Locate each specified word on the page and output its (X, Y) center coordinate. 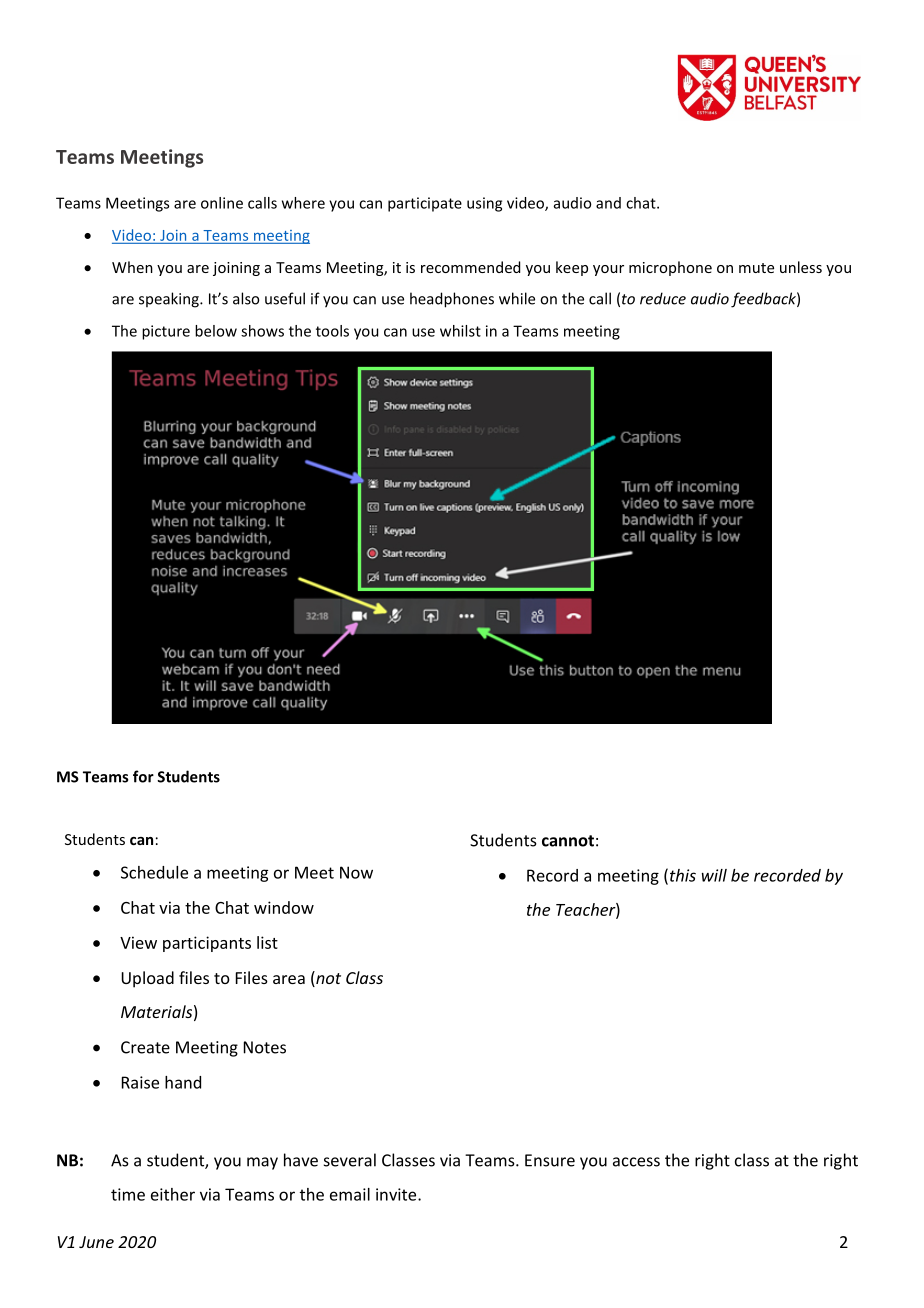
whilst (460, 331)
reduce (663, 298)
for (143, 776)
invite (397, 1194)
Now (356, 872)
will (714, 875)
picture (166, 332)
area (289, 979)
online (222, 203)
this (683, 875)
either (173, 1194)
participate (425, 204)
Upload (147, 979)
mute (756, 268)
